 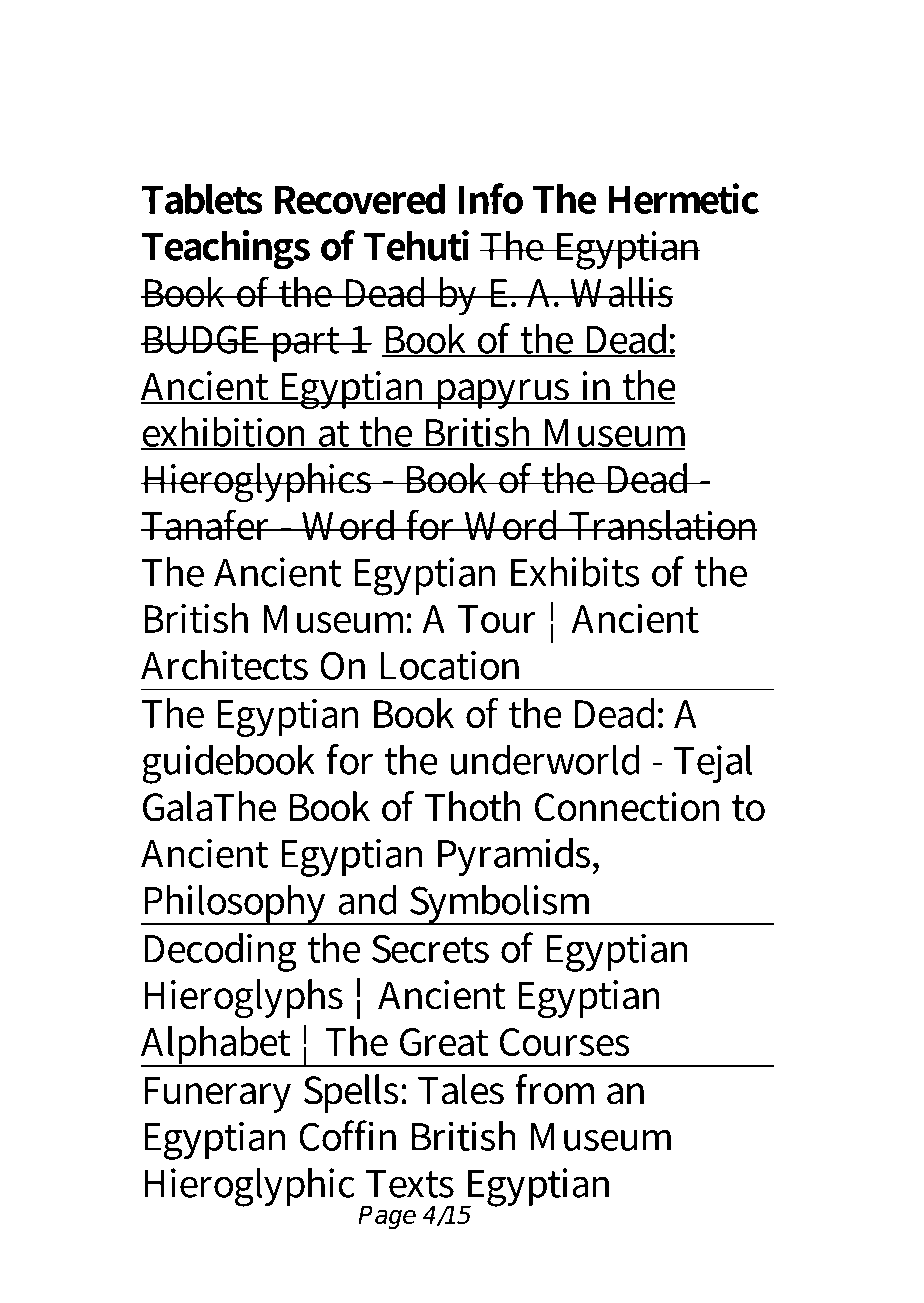 I want to click on Download, so click(x=251, y=75).
